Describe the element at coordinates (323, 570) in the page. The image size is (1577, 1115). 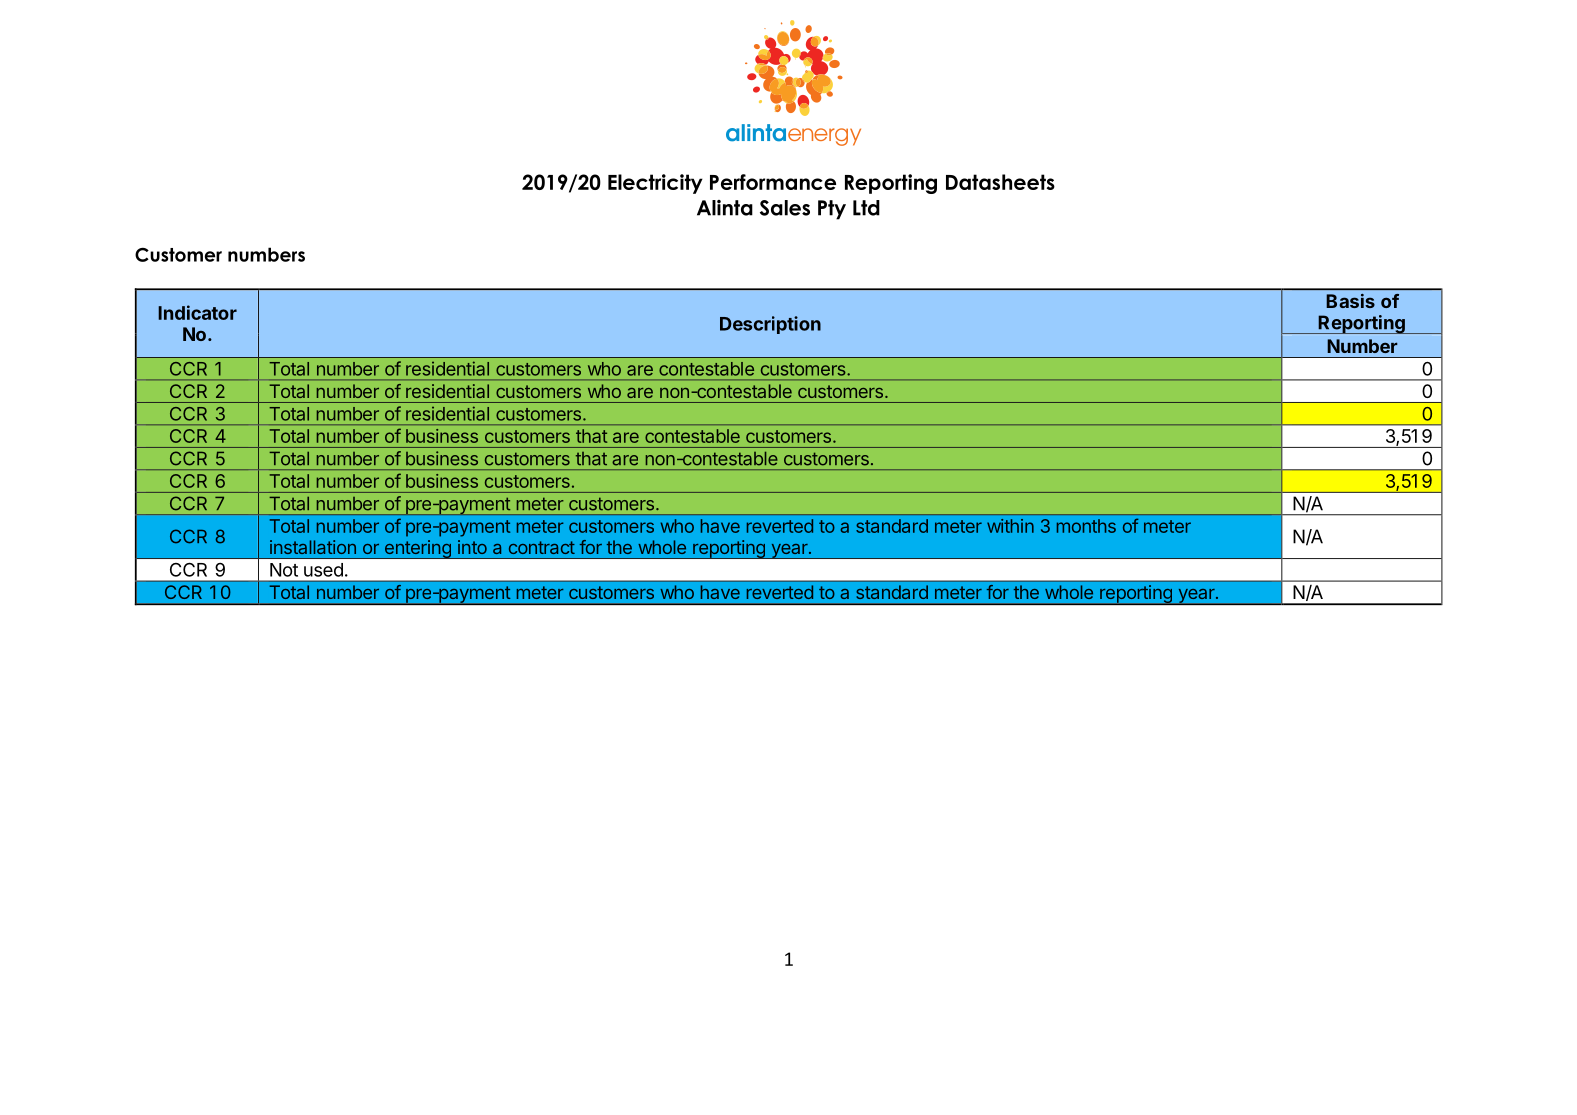
I see `used` at that location.
